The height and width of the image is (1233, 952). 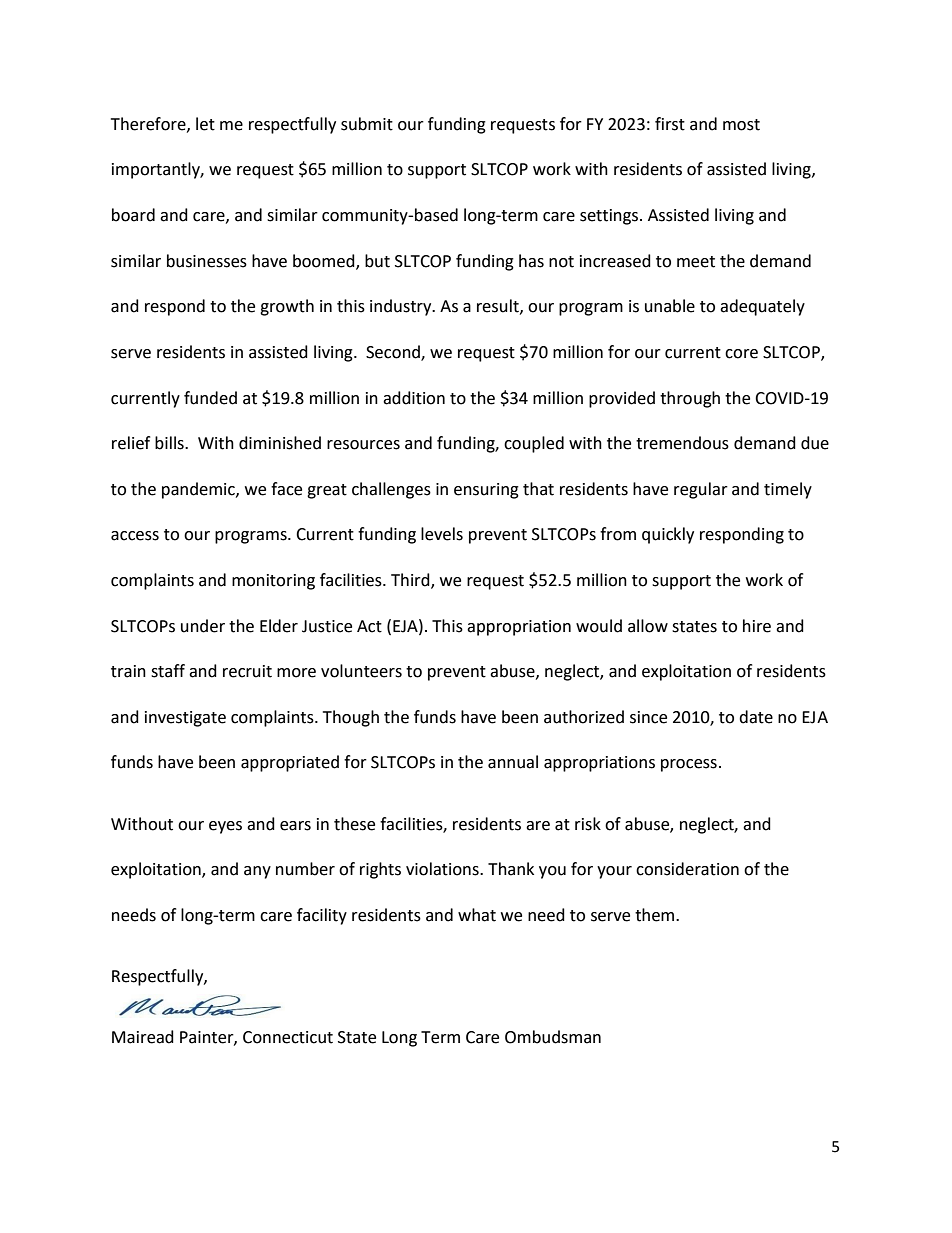 I want to click on Third, so click(x=411, y=581).
